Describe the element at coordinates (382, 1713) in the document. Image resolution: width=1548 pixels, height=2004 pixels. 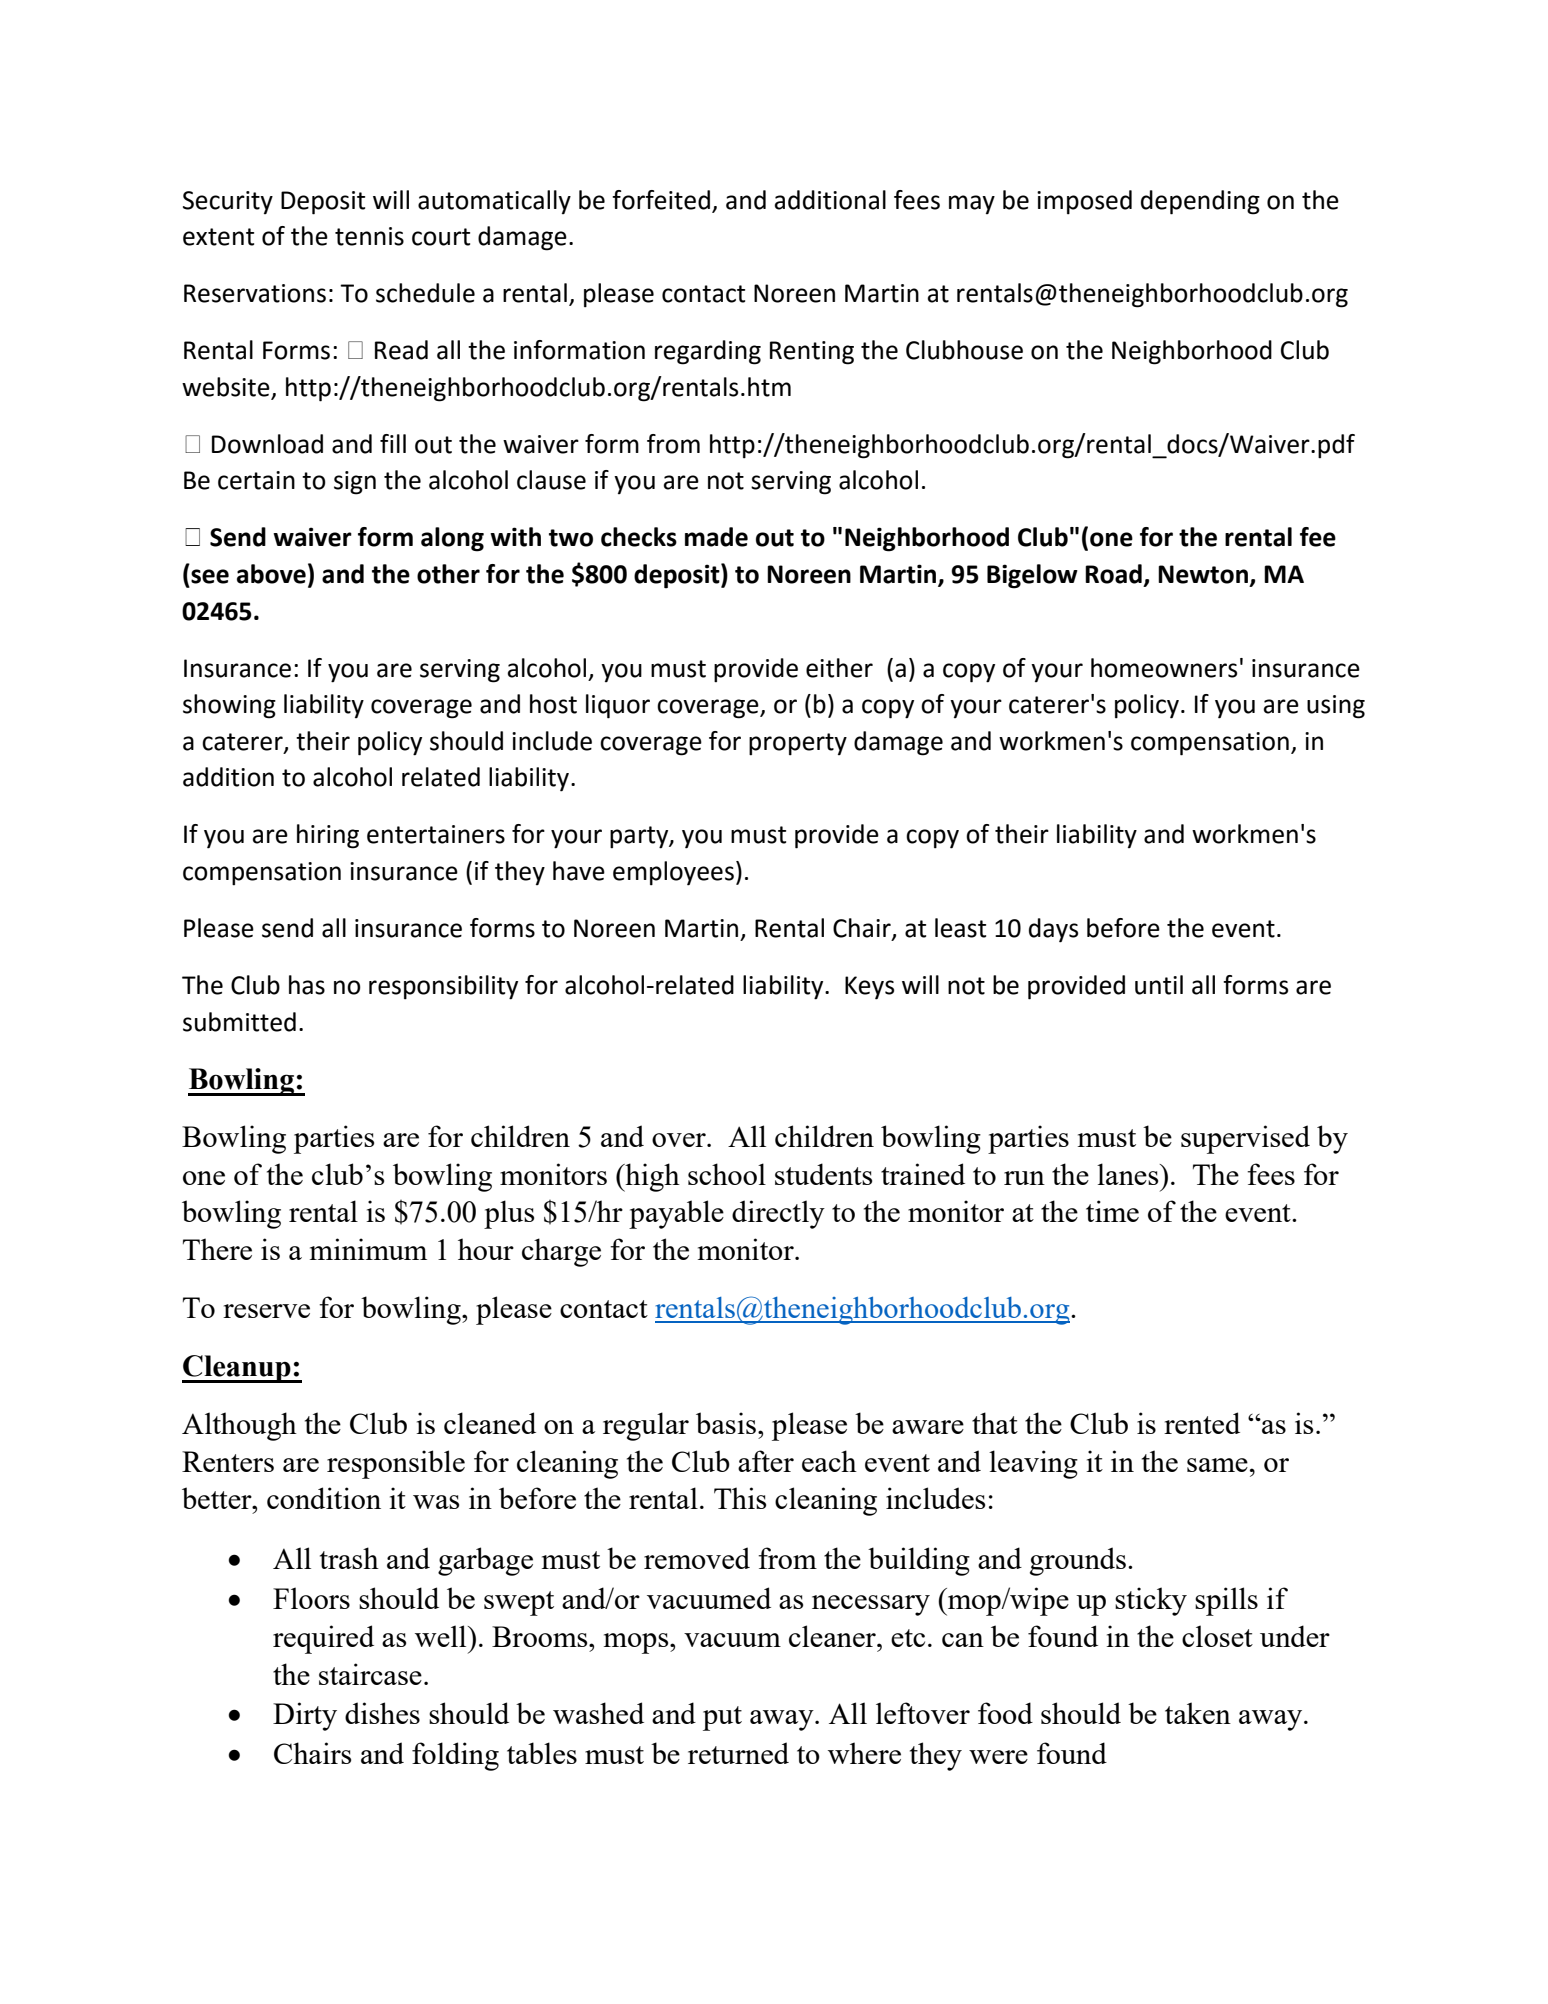
I see `dishes` at that location.
